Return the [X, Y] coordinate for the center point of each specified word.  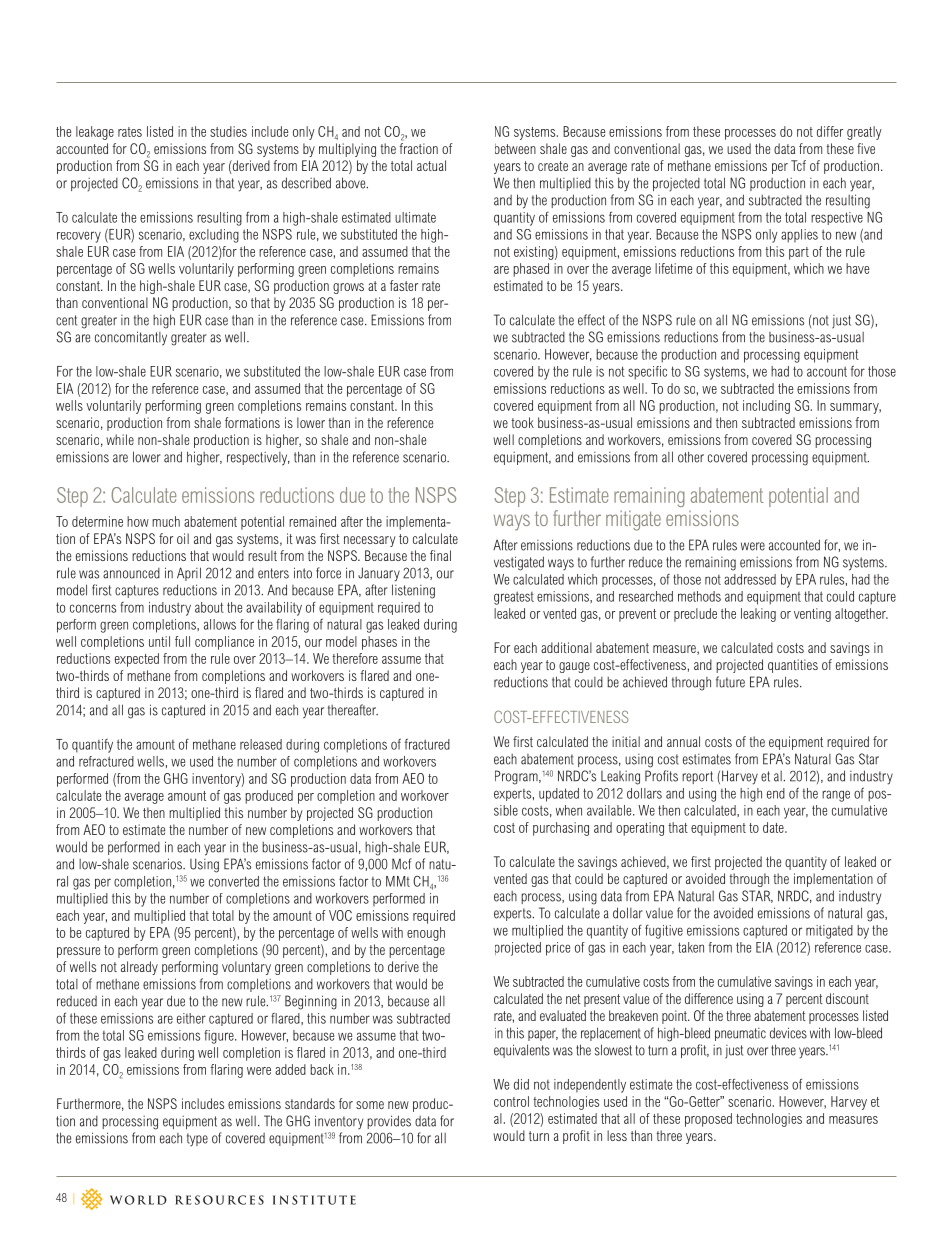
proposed [708, 1120]
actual [431, 165]
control [511, 1101]
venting [812, 615]
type [197, 1139]
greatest [514, 598]
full [182, 641]
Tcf [798, 165]
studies [228, 131]
